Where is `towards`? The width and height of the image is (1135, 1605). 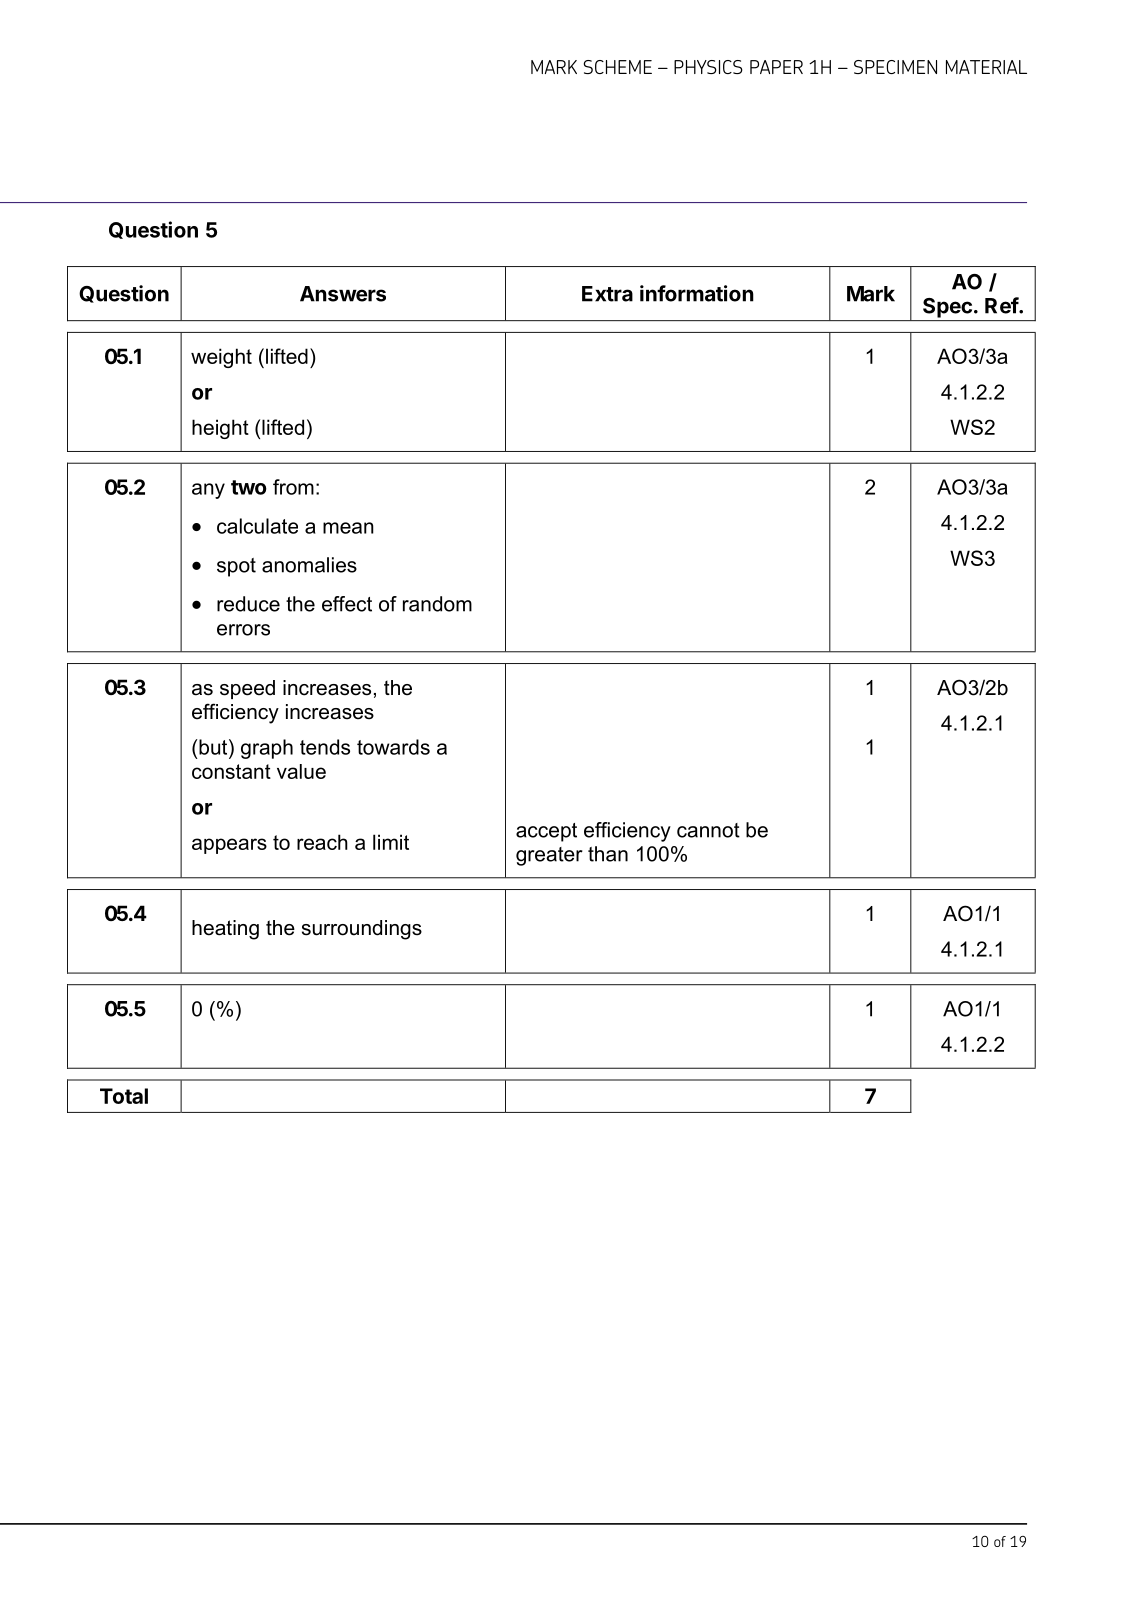 towards is located at coordinates (393, 747).
